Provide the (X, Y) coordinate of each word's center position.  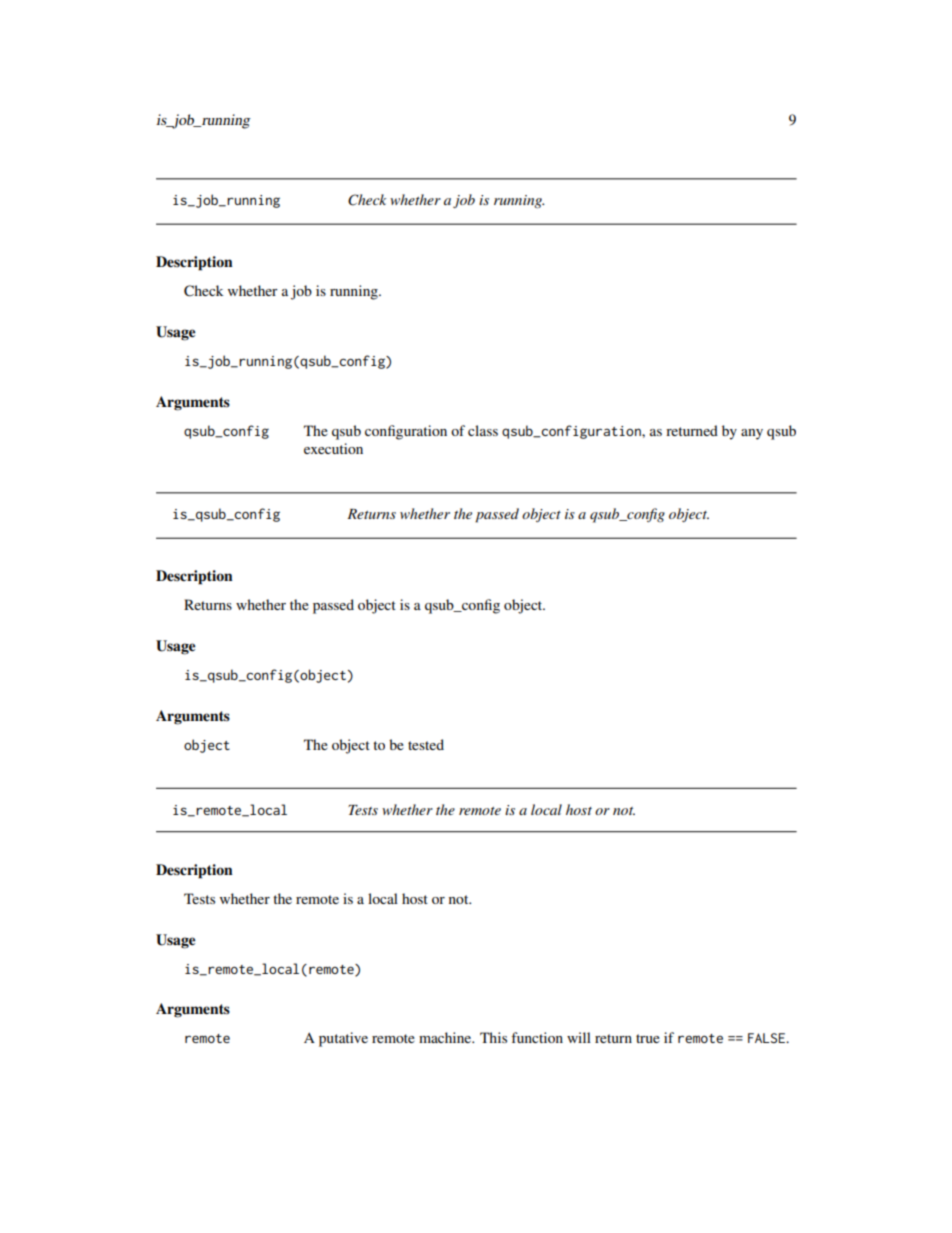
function (537, 1037)
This (493, 1037)
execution (333, 448)
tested (426, 744)
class (483, 430)
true (648, 1038)
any (752, 434)
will (579, 1037)
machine (446, 1037)
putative (343, 1039)
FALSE (767, 1038)
